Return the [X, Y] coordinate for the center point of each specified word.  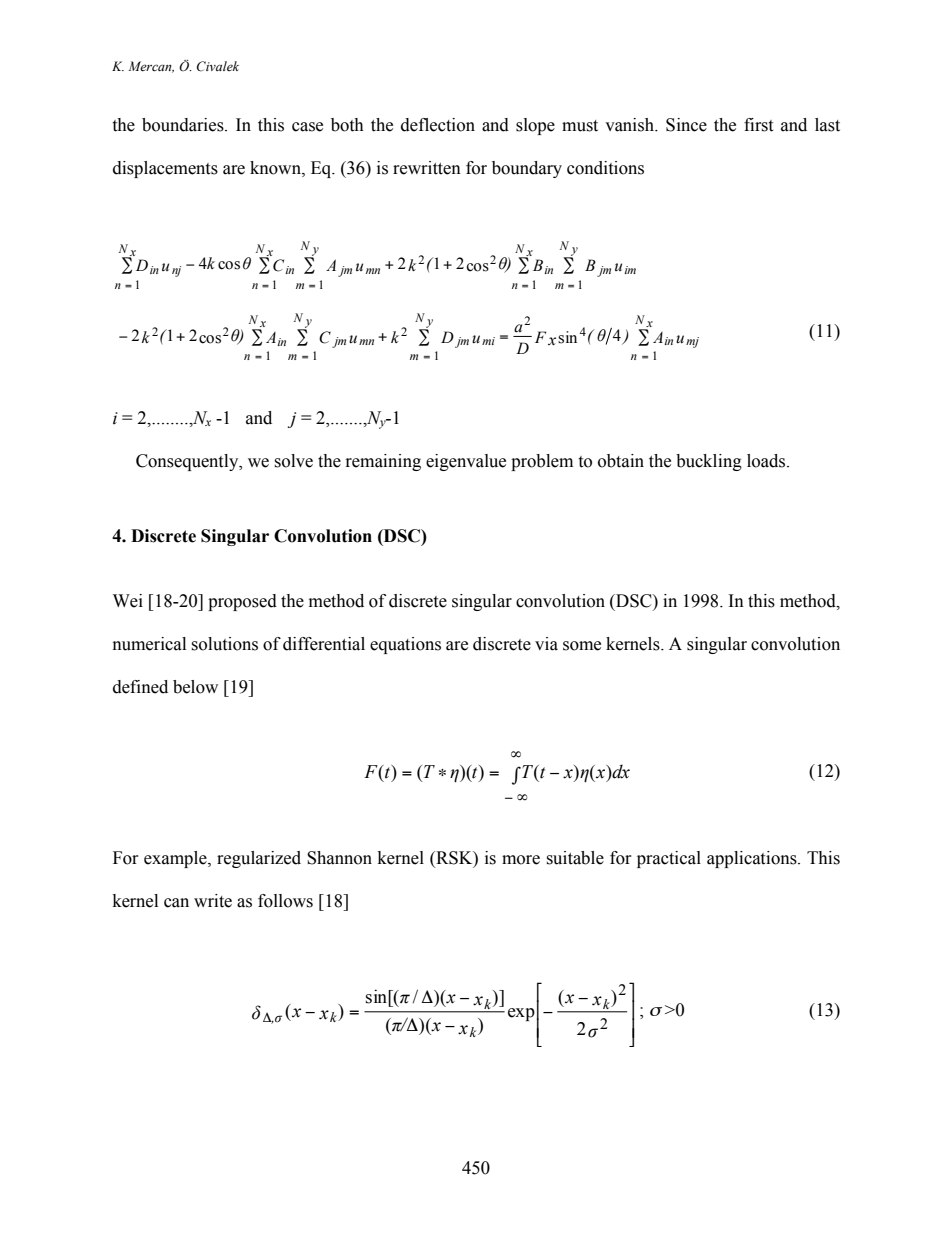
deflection [438, 125]
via [546, 644]
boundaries [184, 125]
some [582, 646]
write [213, 901]
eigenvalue [466, 462]
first [758, 125]
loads [767, 461]
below [195, 687]
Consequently [188, 462]
